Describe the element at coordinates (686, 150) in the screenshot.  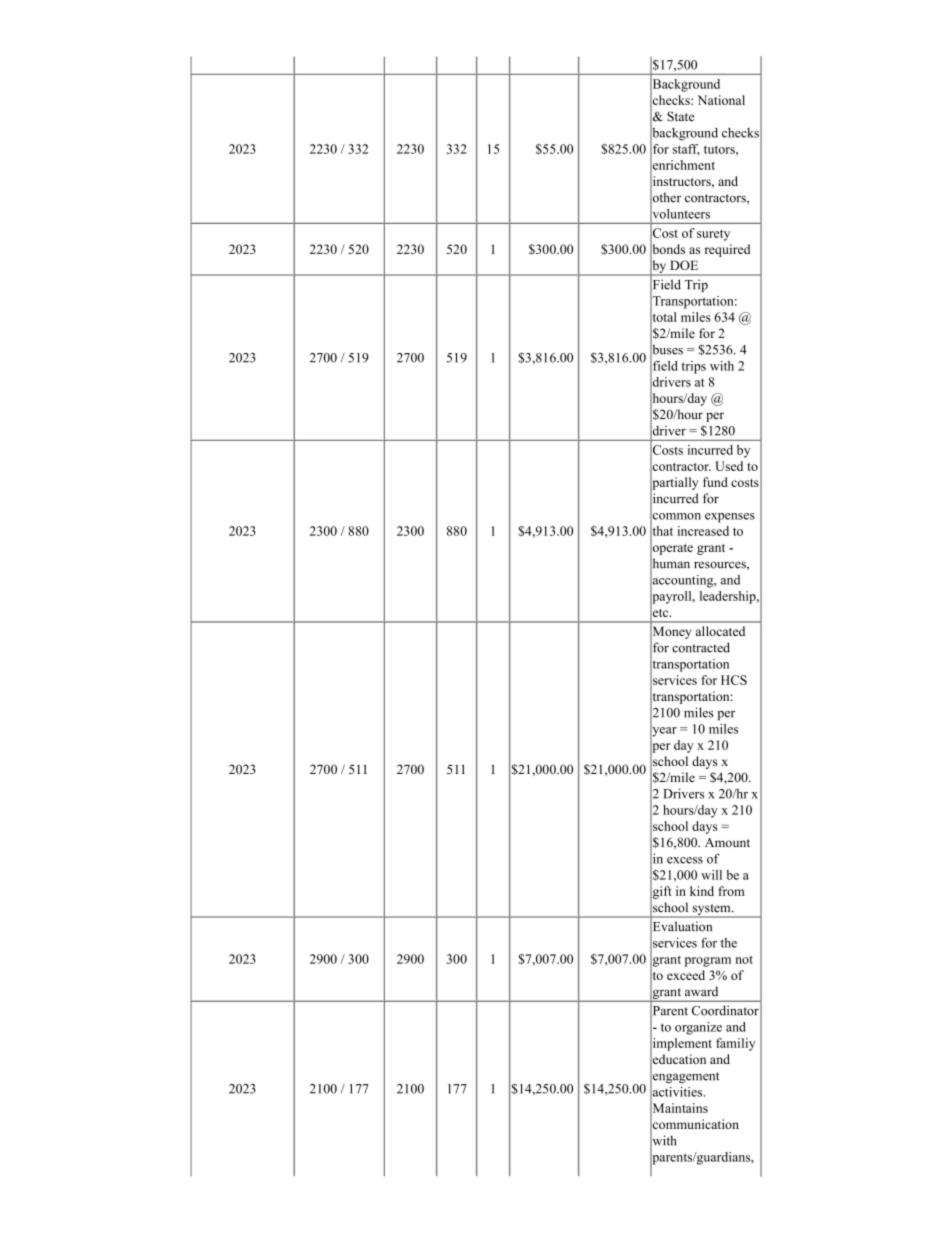
I see `staff` at that location.
